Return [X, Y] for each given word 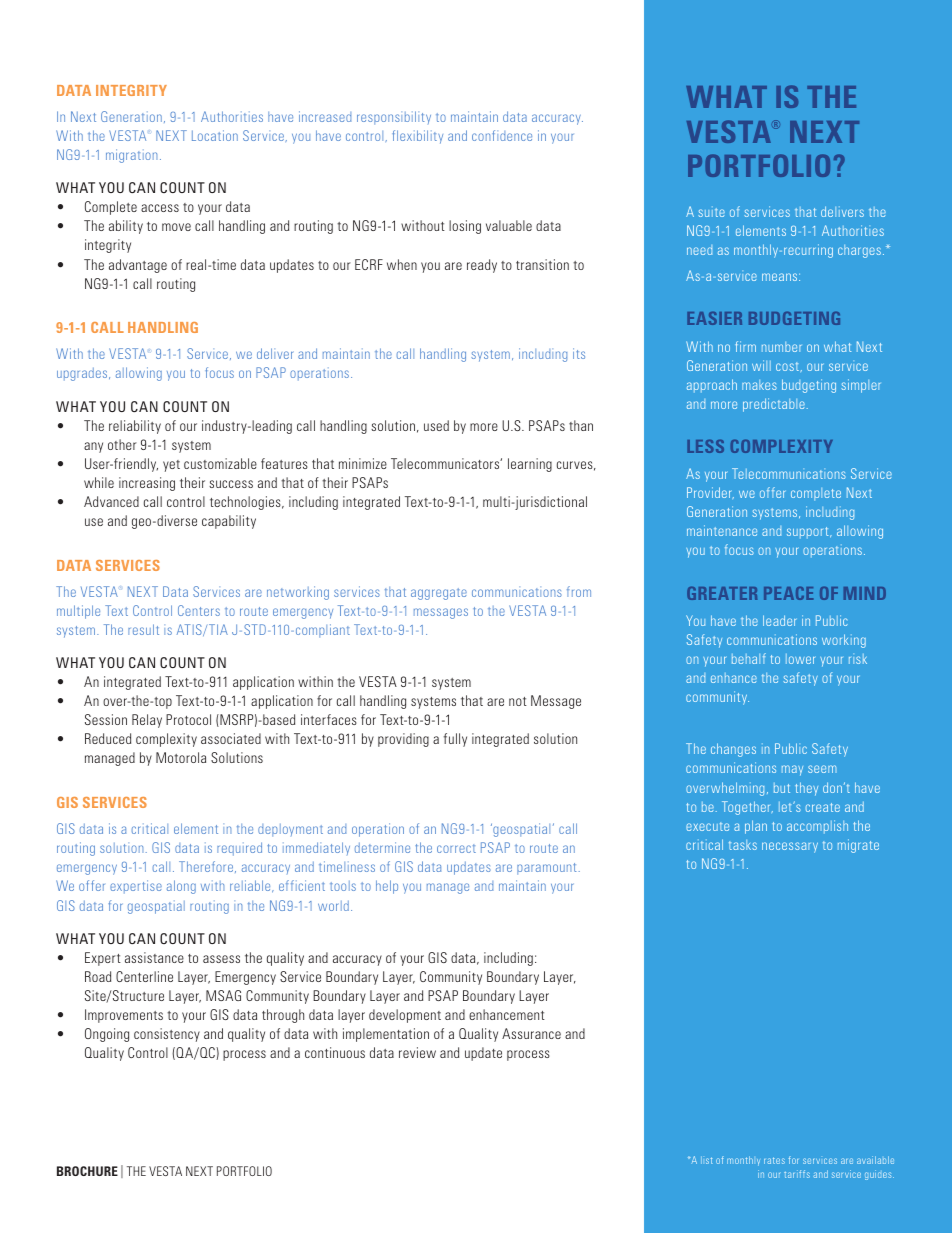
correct [456, 848]
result [143, 629]
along [181, 887]
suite [711, 211]
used [436, 425]
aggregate [439, 594]
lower [800, 659]
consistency [167, 1035]
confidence [502, 135]
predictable [774, 405]
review [417, 1052]
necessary [790, 847]
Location [215, 135]
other [122, 444]
